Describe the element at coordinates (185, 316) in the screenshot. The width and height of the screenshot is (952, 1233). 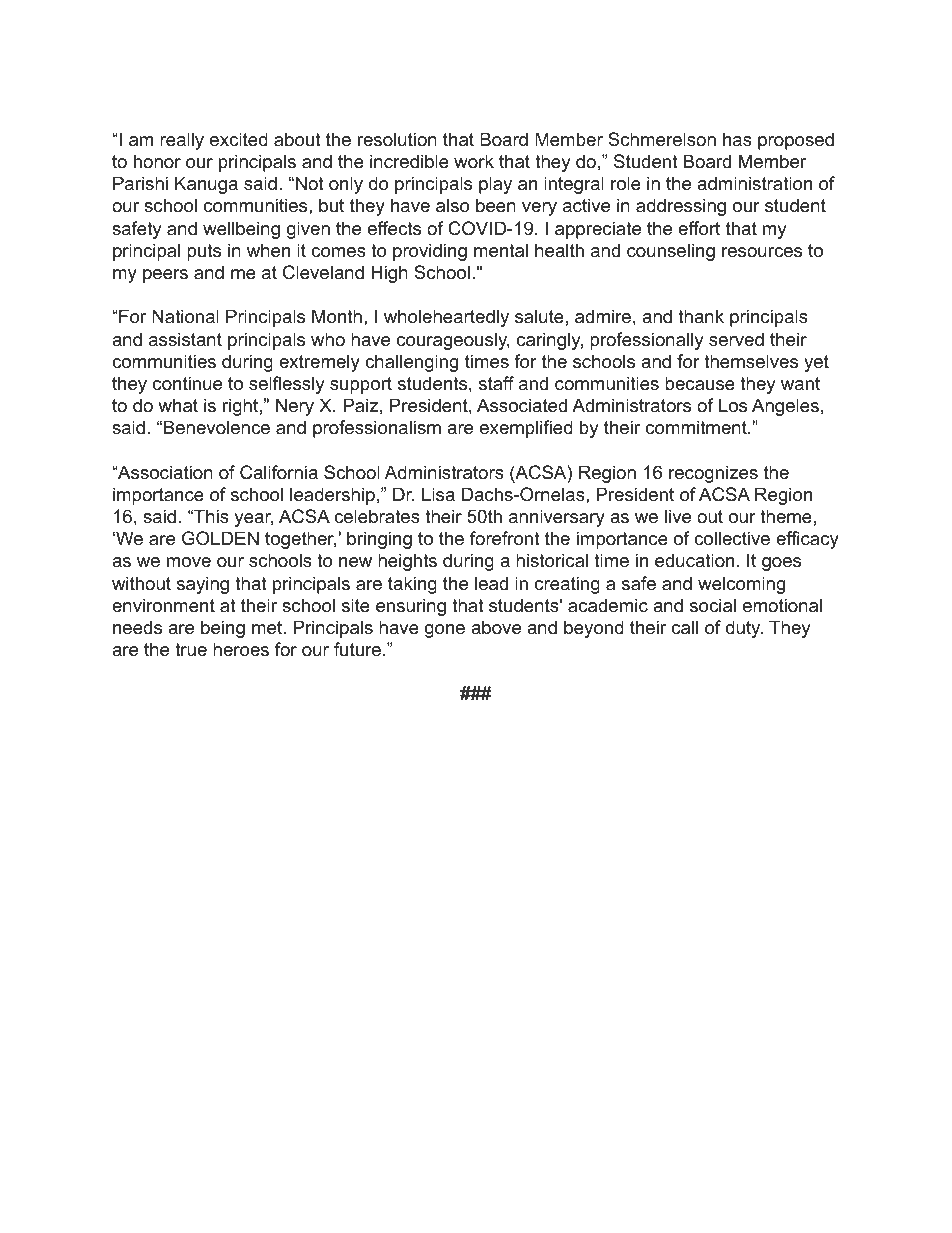
I see `National` at that location.
